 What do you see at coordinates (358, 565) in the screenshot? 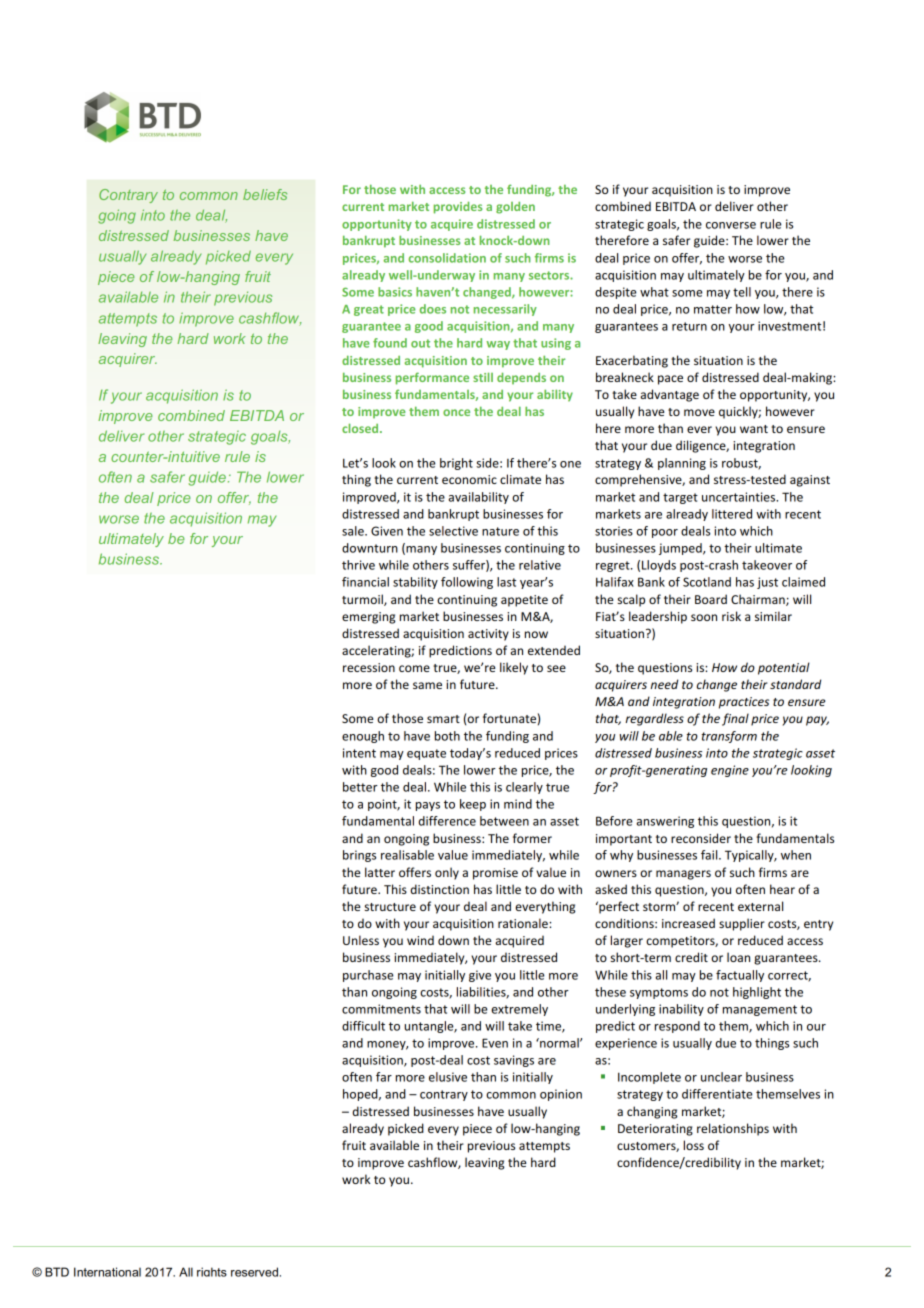
I see `thrive` at bounding box center [358, 565].
